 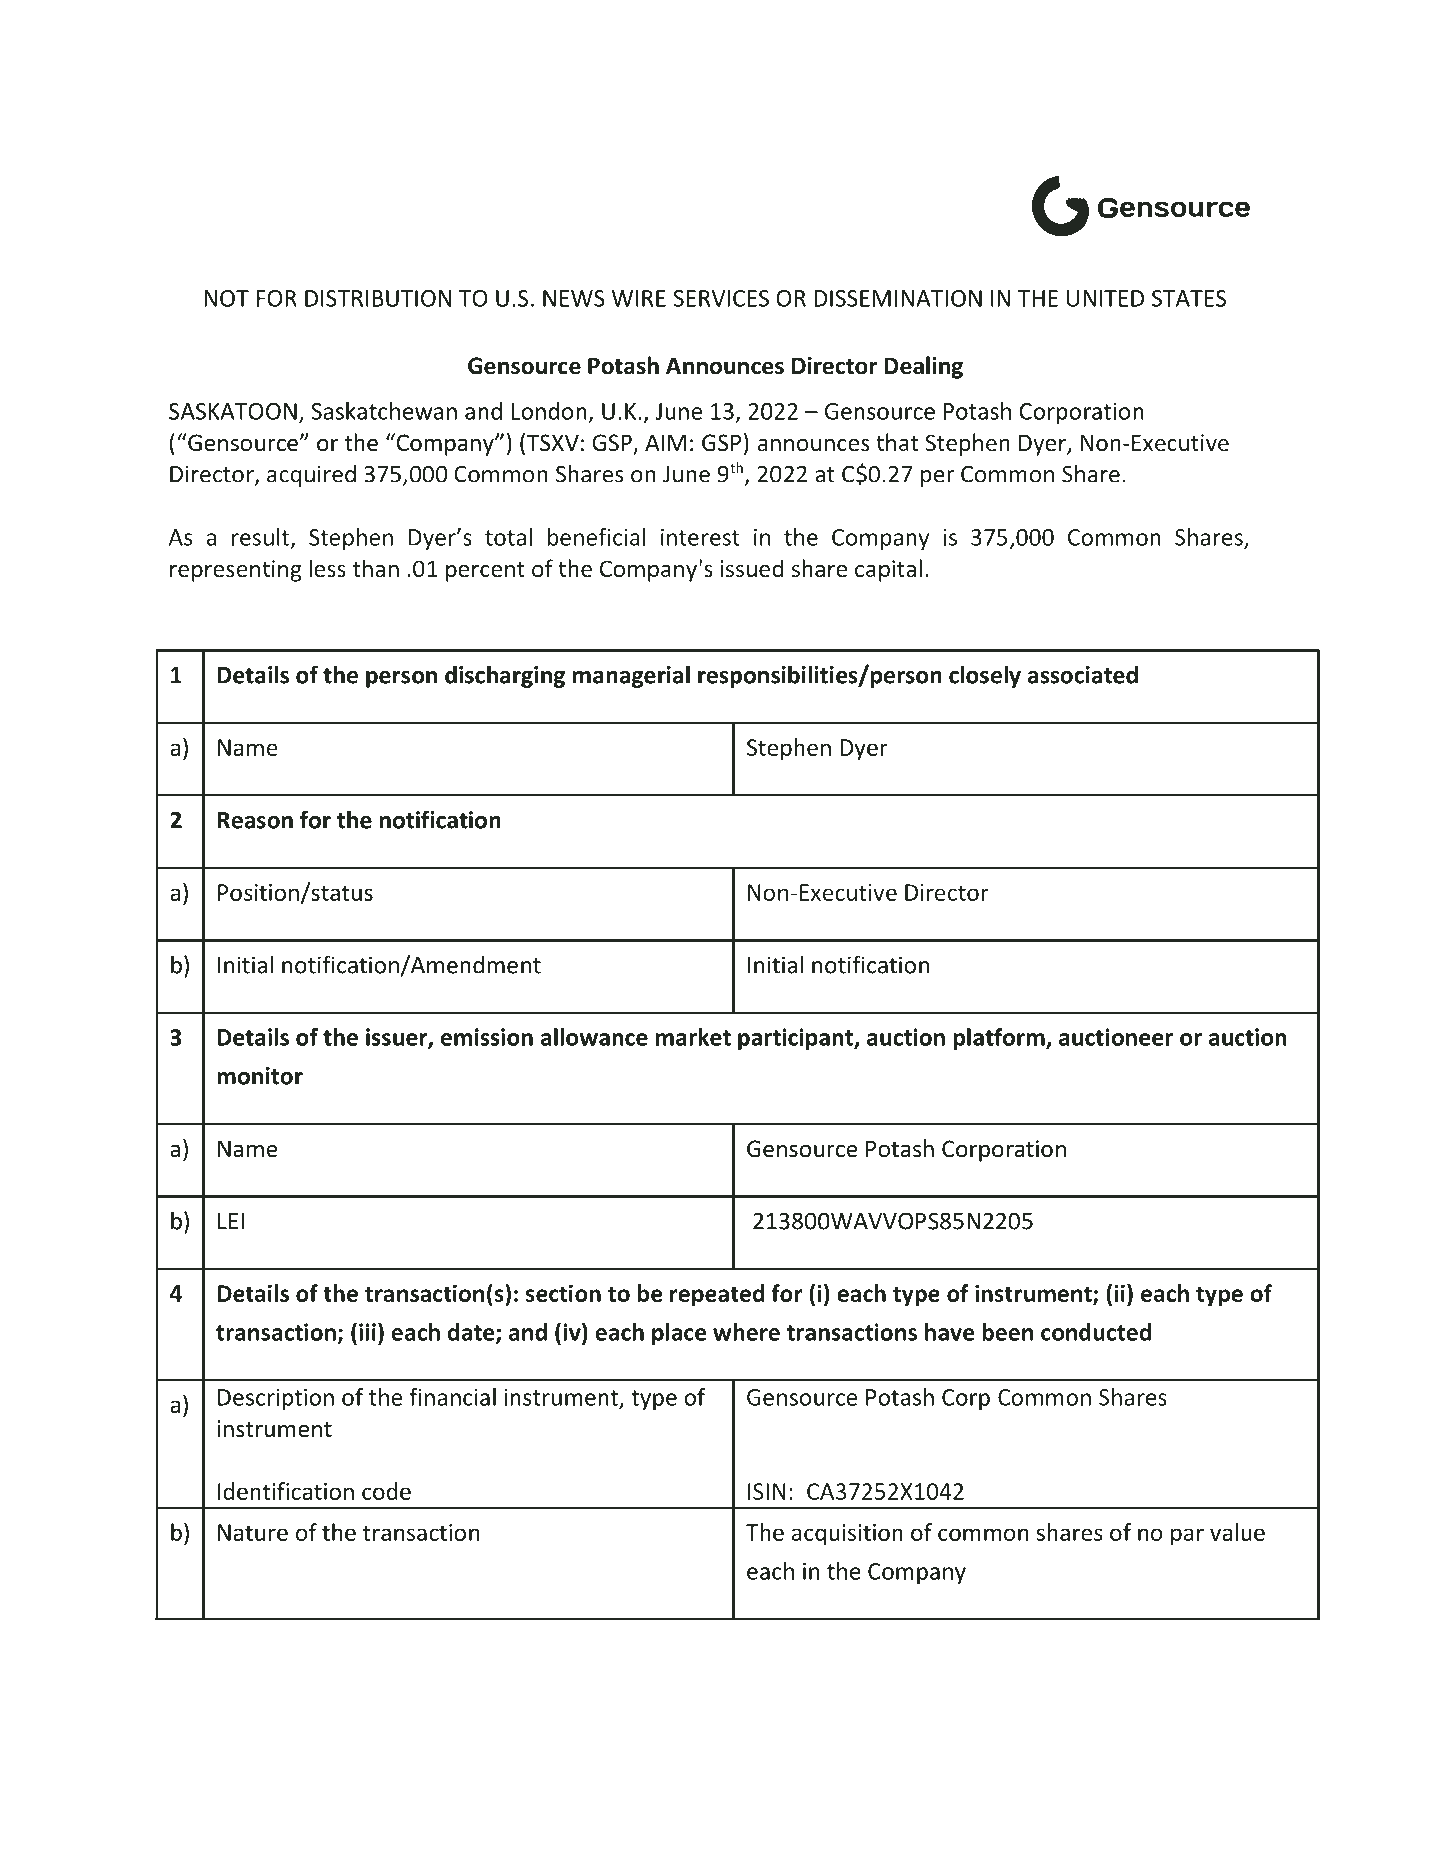 I want to click on DISTRIBUTION, so click(x=378, y=298).
